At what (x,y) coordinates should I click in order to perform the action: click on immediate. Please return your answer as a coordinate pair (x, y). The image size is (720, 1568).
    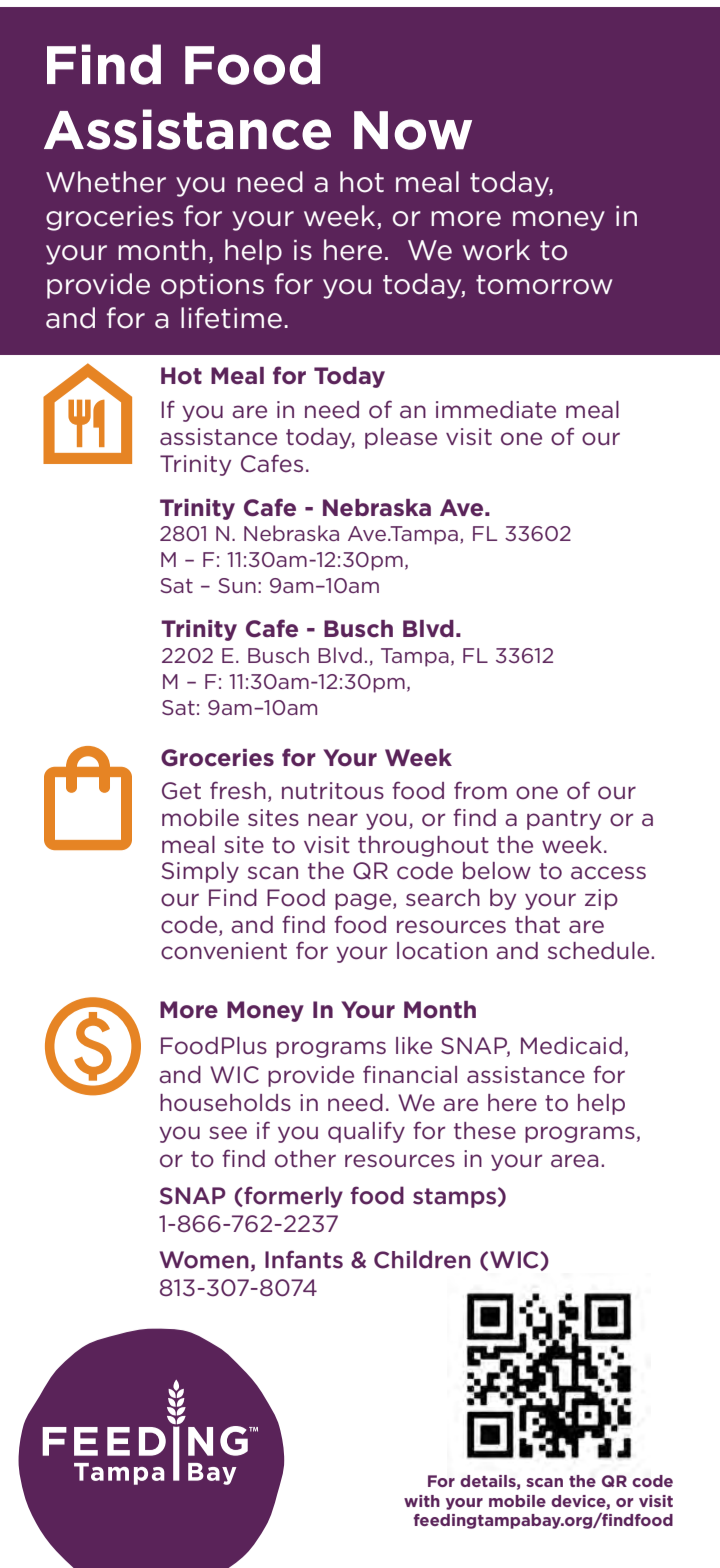
    Looking at the image, I should click on (496, 410).
